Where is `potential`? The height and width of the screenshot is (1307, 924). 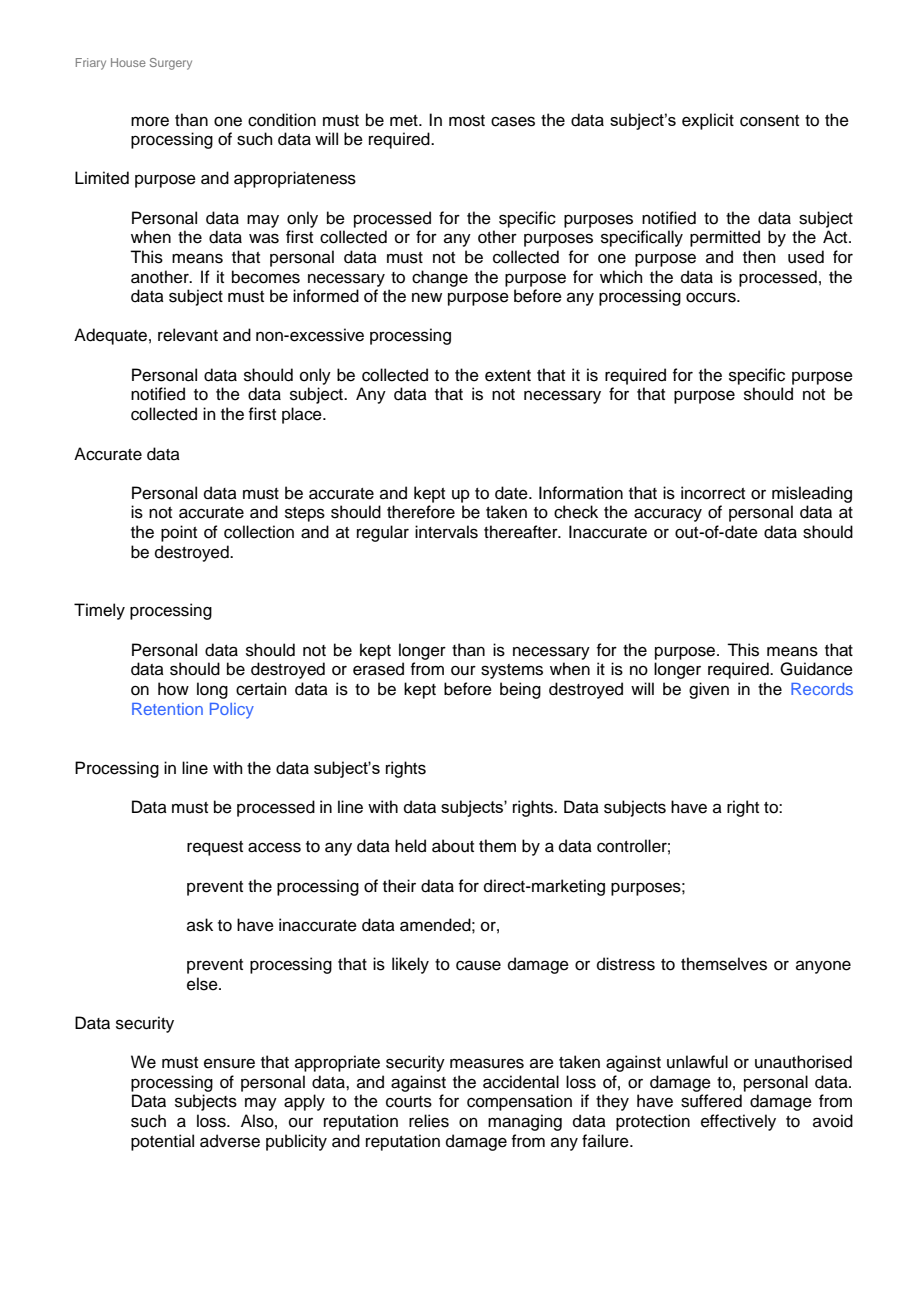
potential is located at coordinates (162, 1142).
